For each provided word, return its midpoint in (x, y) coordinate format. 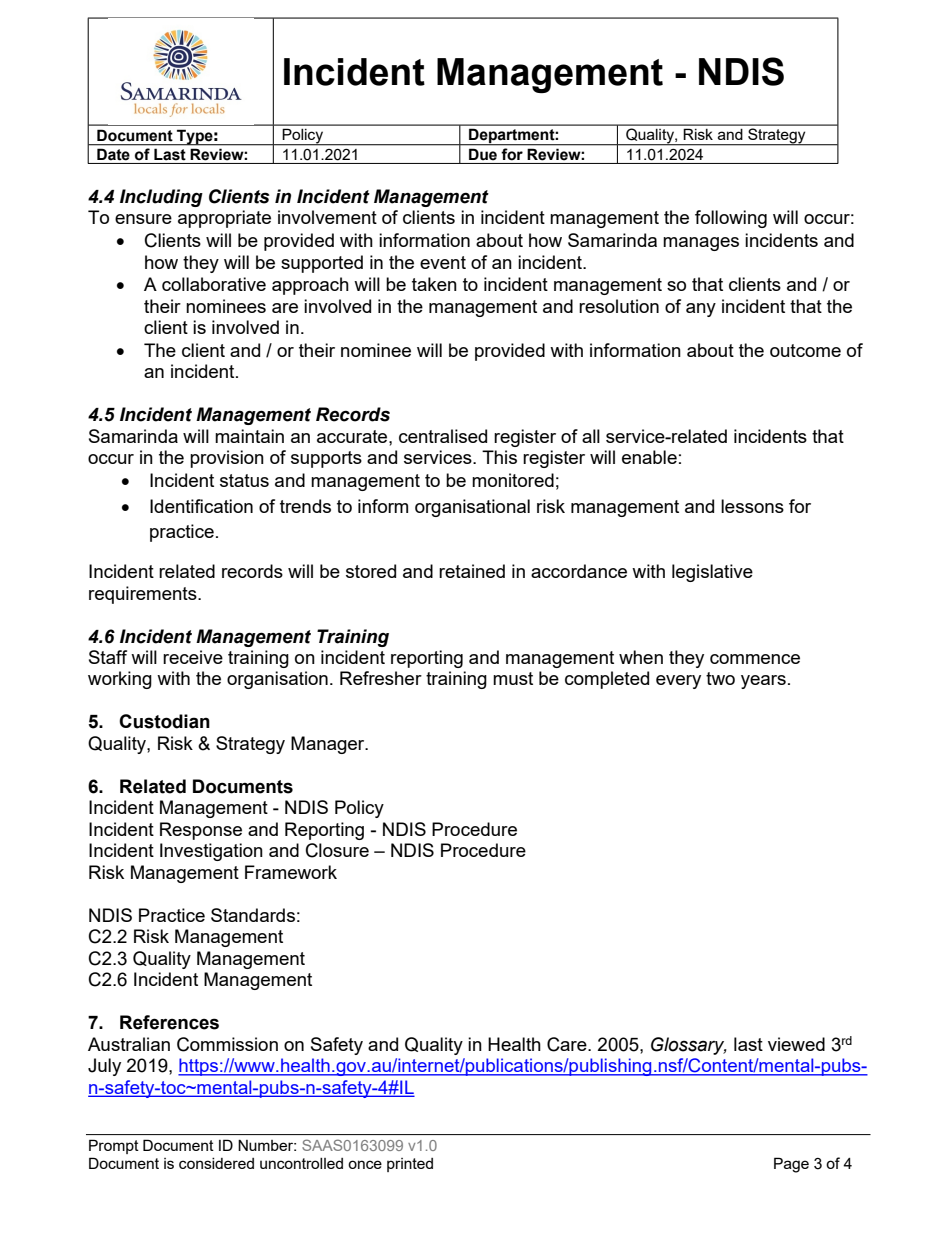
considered (216, 1163)
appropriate (224, 219)
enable (649, 457)
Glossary (689, 1046)
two (720, 678)
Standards (253, 915)
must (513, 678)
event (443, 262)
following (731, 219)
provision (227, 459)
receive (193, 657)
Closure (337, 850)
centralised (443, 436)
